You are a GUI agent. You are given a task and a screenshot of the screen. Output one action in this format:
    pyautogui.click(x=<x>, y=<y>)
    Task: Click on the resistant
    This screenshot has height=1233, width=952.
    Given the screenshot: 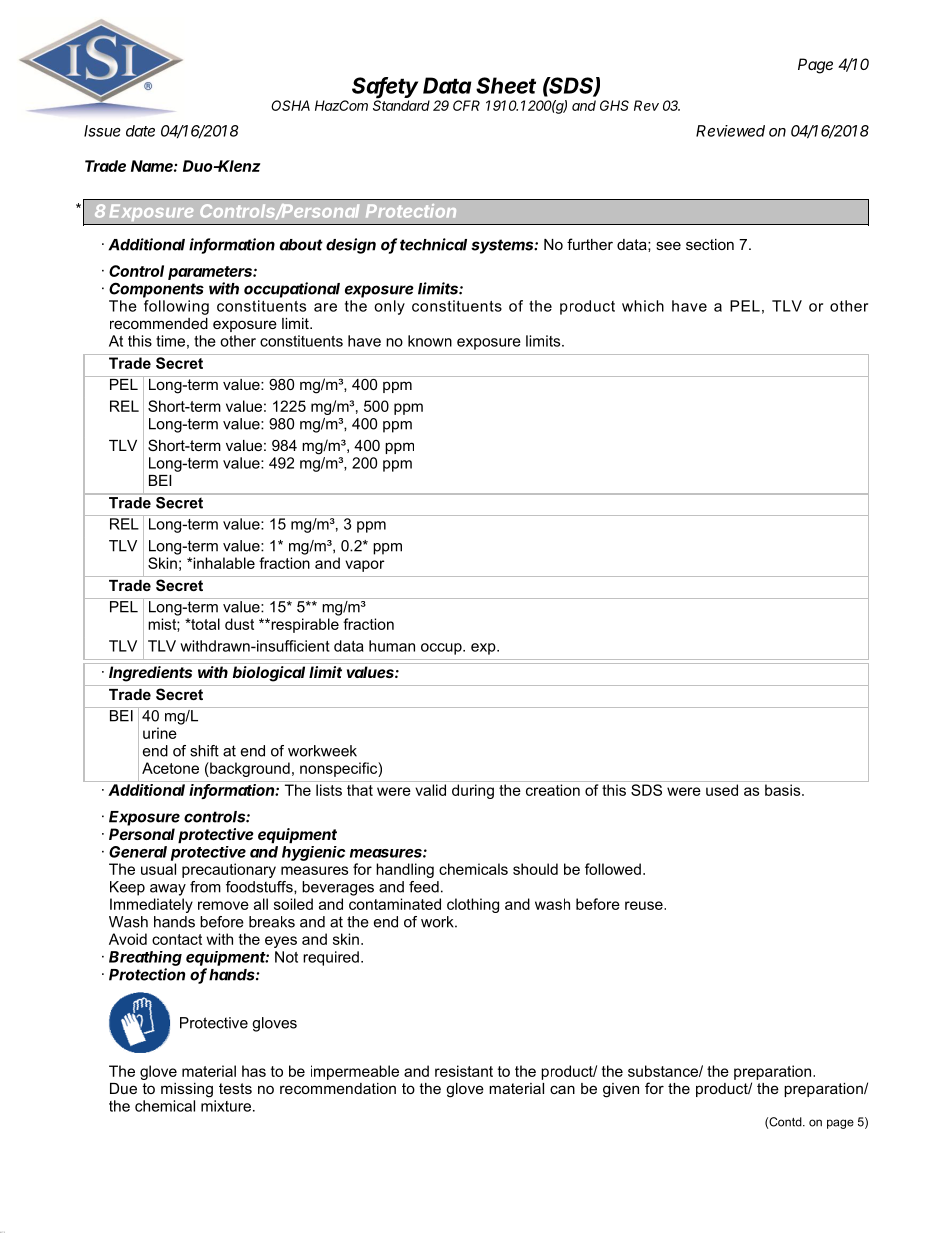 What is the action you would take?
    pyautogui.click(x=464, y=1071)
